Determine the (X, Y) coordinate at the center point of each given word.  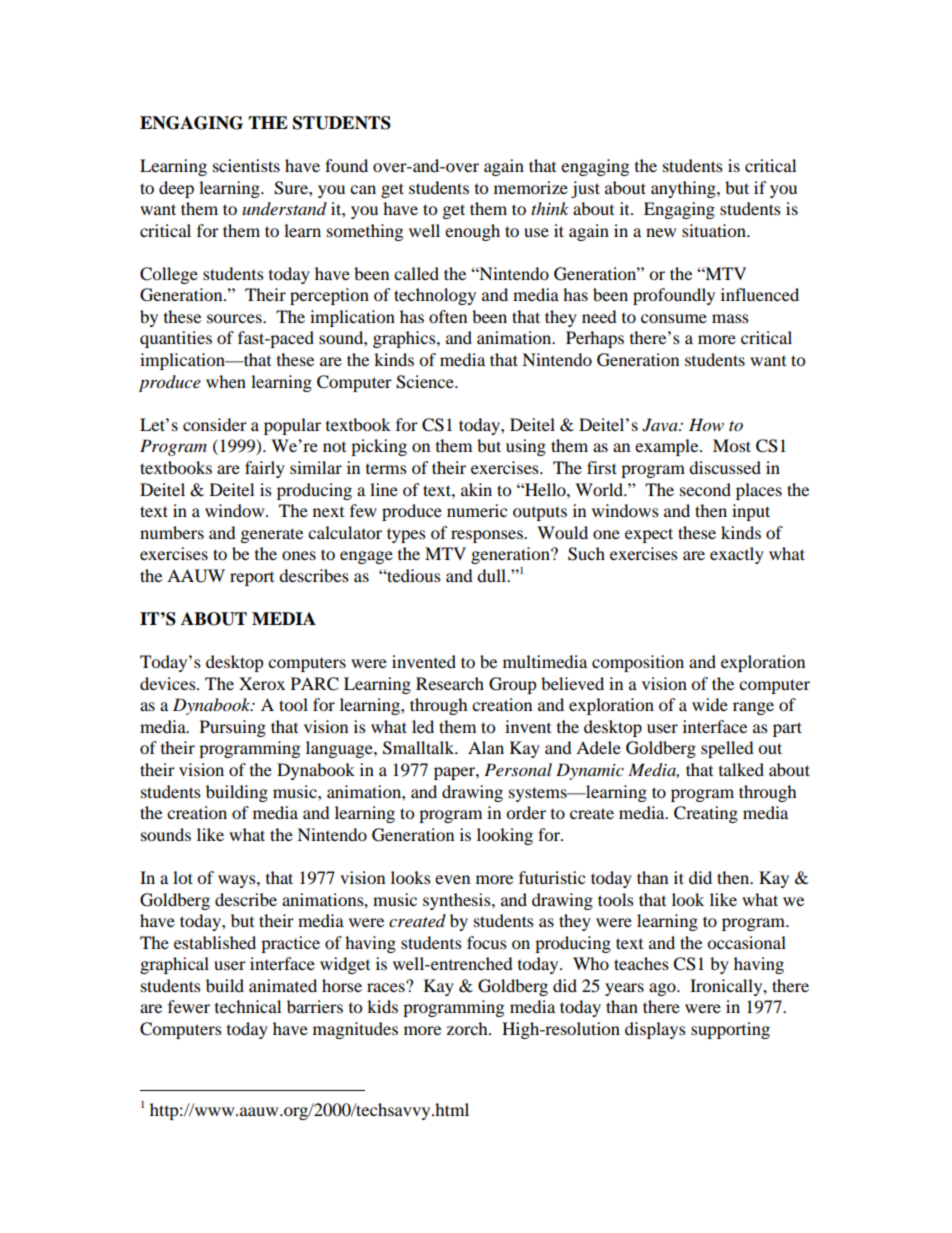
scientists (246, 165)
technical (248, 1006)
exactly (737, 555)
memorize (531, 187)
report (252, 579)
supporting (730, 1030)
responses (488, 536)
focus (487, 942)
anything (684, 189)
